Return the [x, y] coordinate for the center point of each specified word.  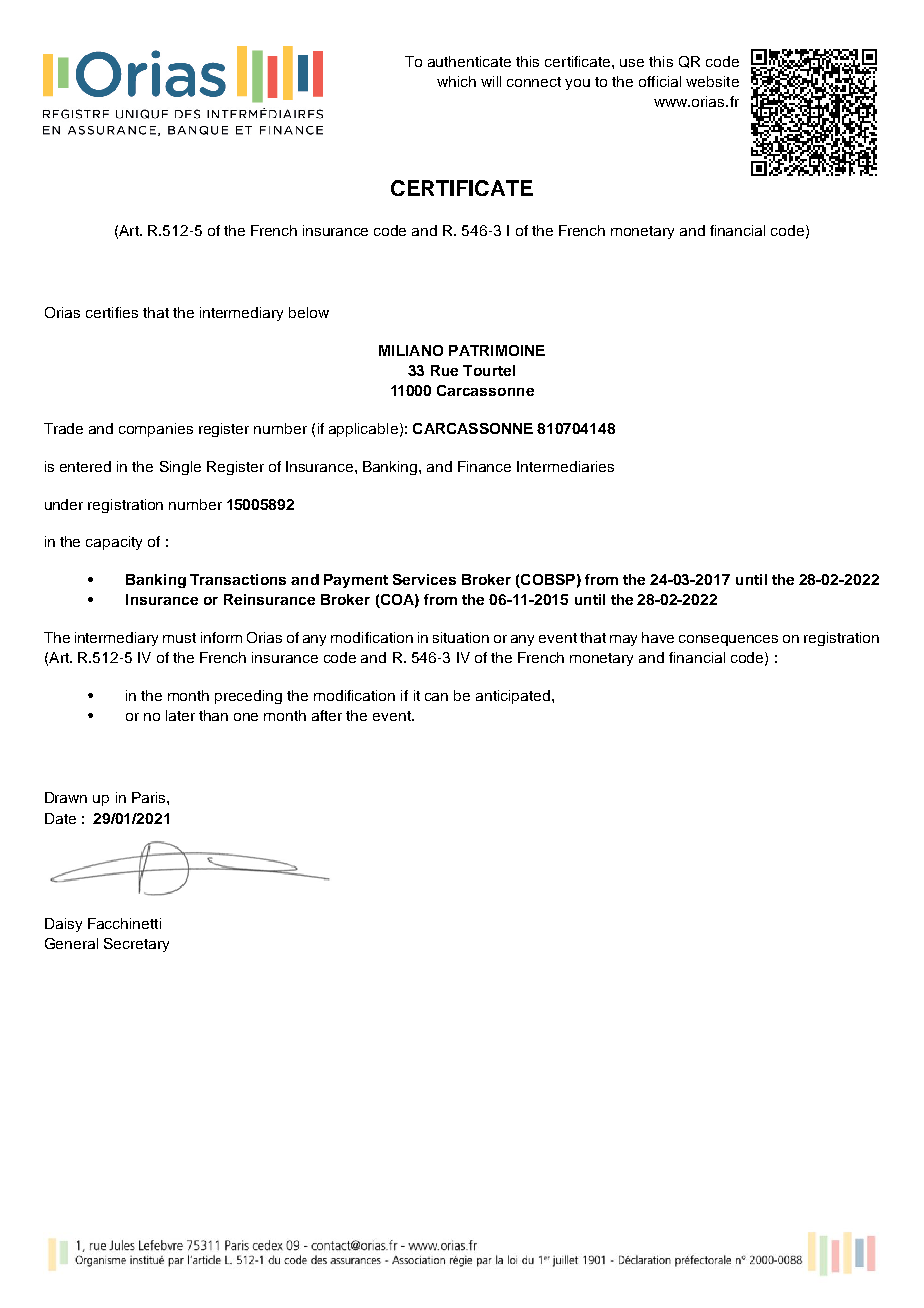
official [660, 81]
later [180, 715]
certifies [112, 312]
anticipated [513, 697]
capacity [114, 543]
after [327, 715]
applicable [363, 430]
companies [156, 430]
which [456, 81]
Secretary [136, 945]
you [577, 84]
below [309, 312]
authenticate [469, 61]
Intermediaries [565, 466]
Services [424, 579]
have [658, 637]
